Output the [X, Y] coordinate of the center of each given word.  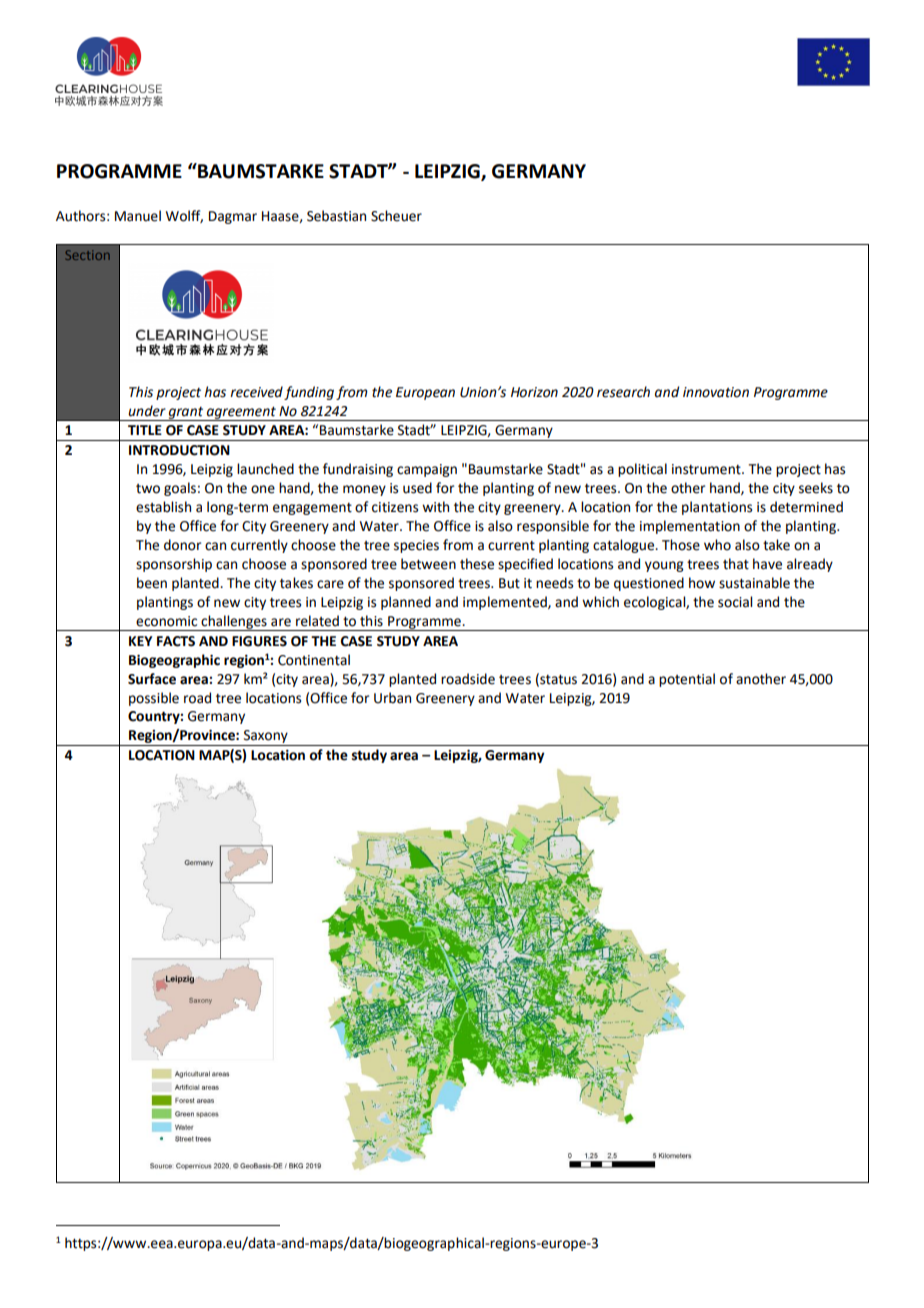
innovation [716, 392]
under [147, 411]
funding [309, 393]
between [428, 564]
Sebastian [336, 216]
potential [687, 680]
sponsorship [174, 565]
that [736, 564]
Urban [392, 698]
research [623, 392]
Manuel [138, 216]
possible [154, 699]
